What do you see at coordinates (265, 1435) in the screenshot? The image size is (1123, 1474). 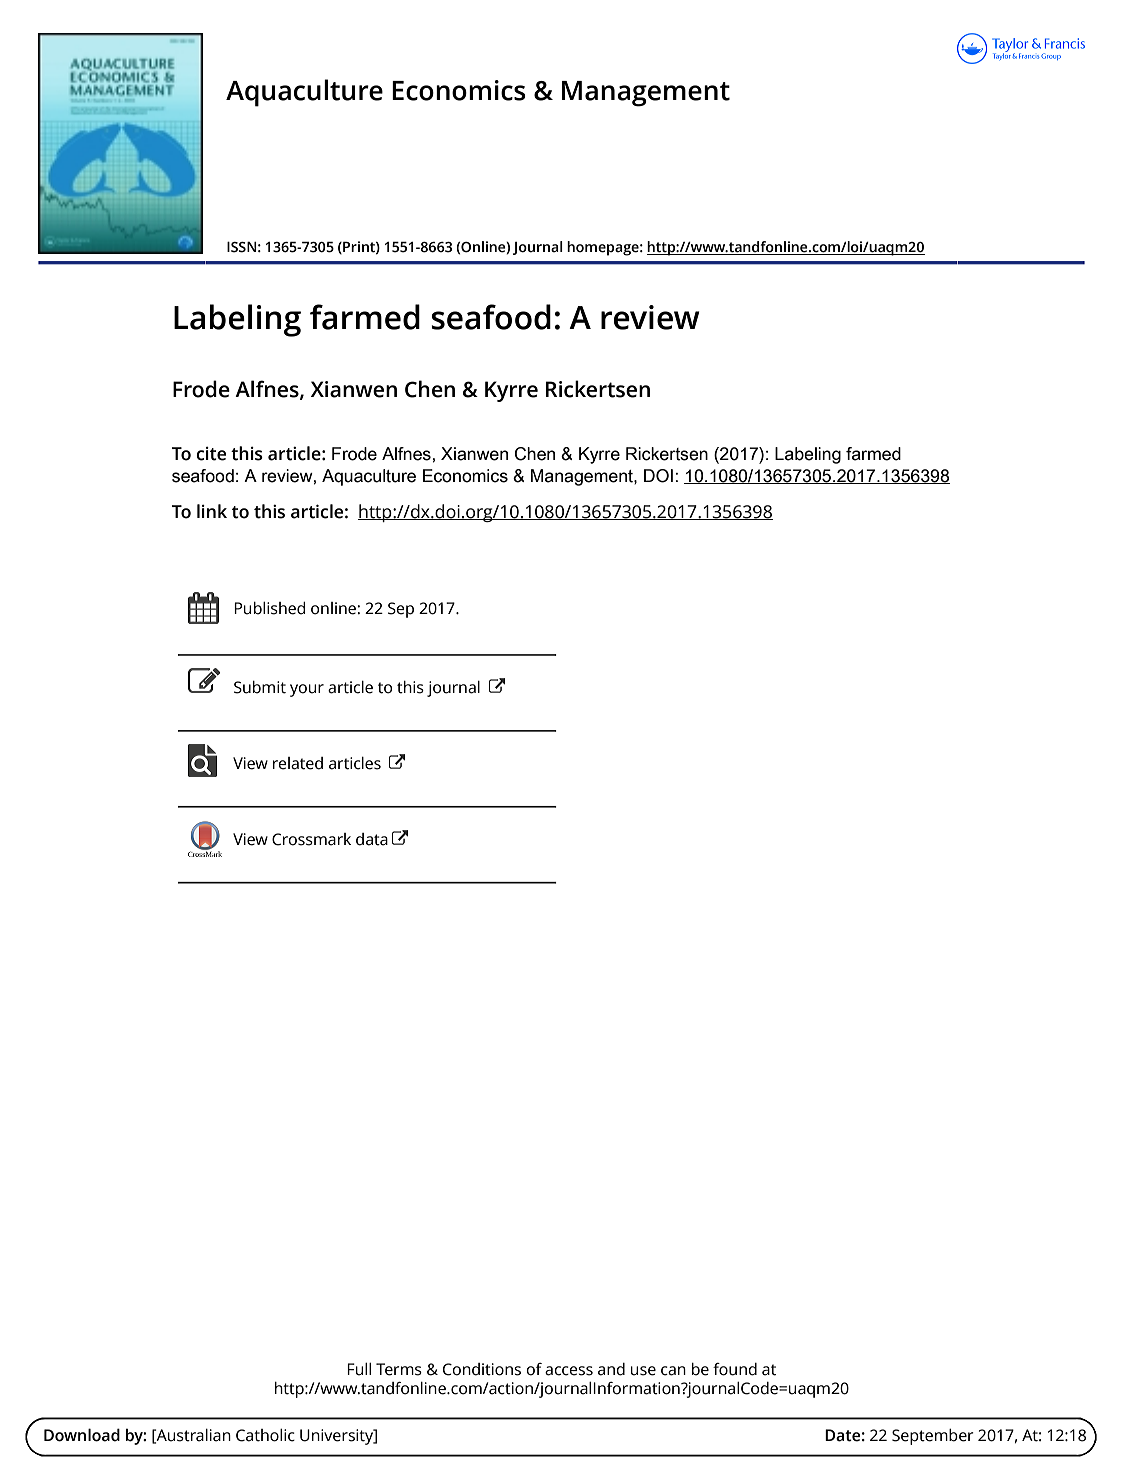 I see `Catholic` at bounding box center [265, 1435].
